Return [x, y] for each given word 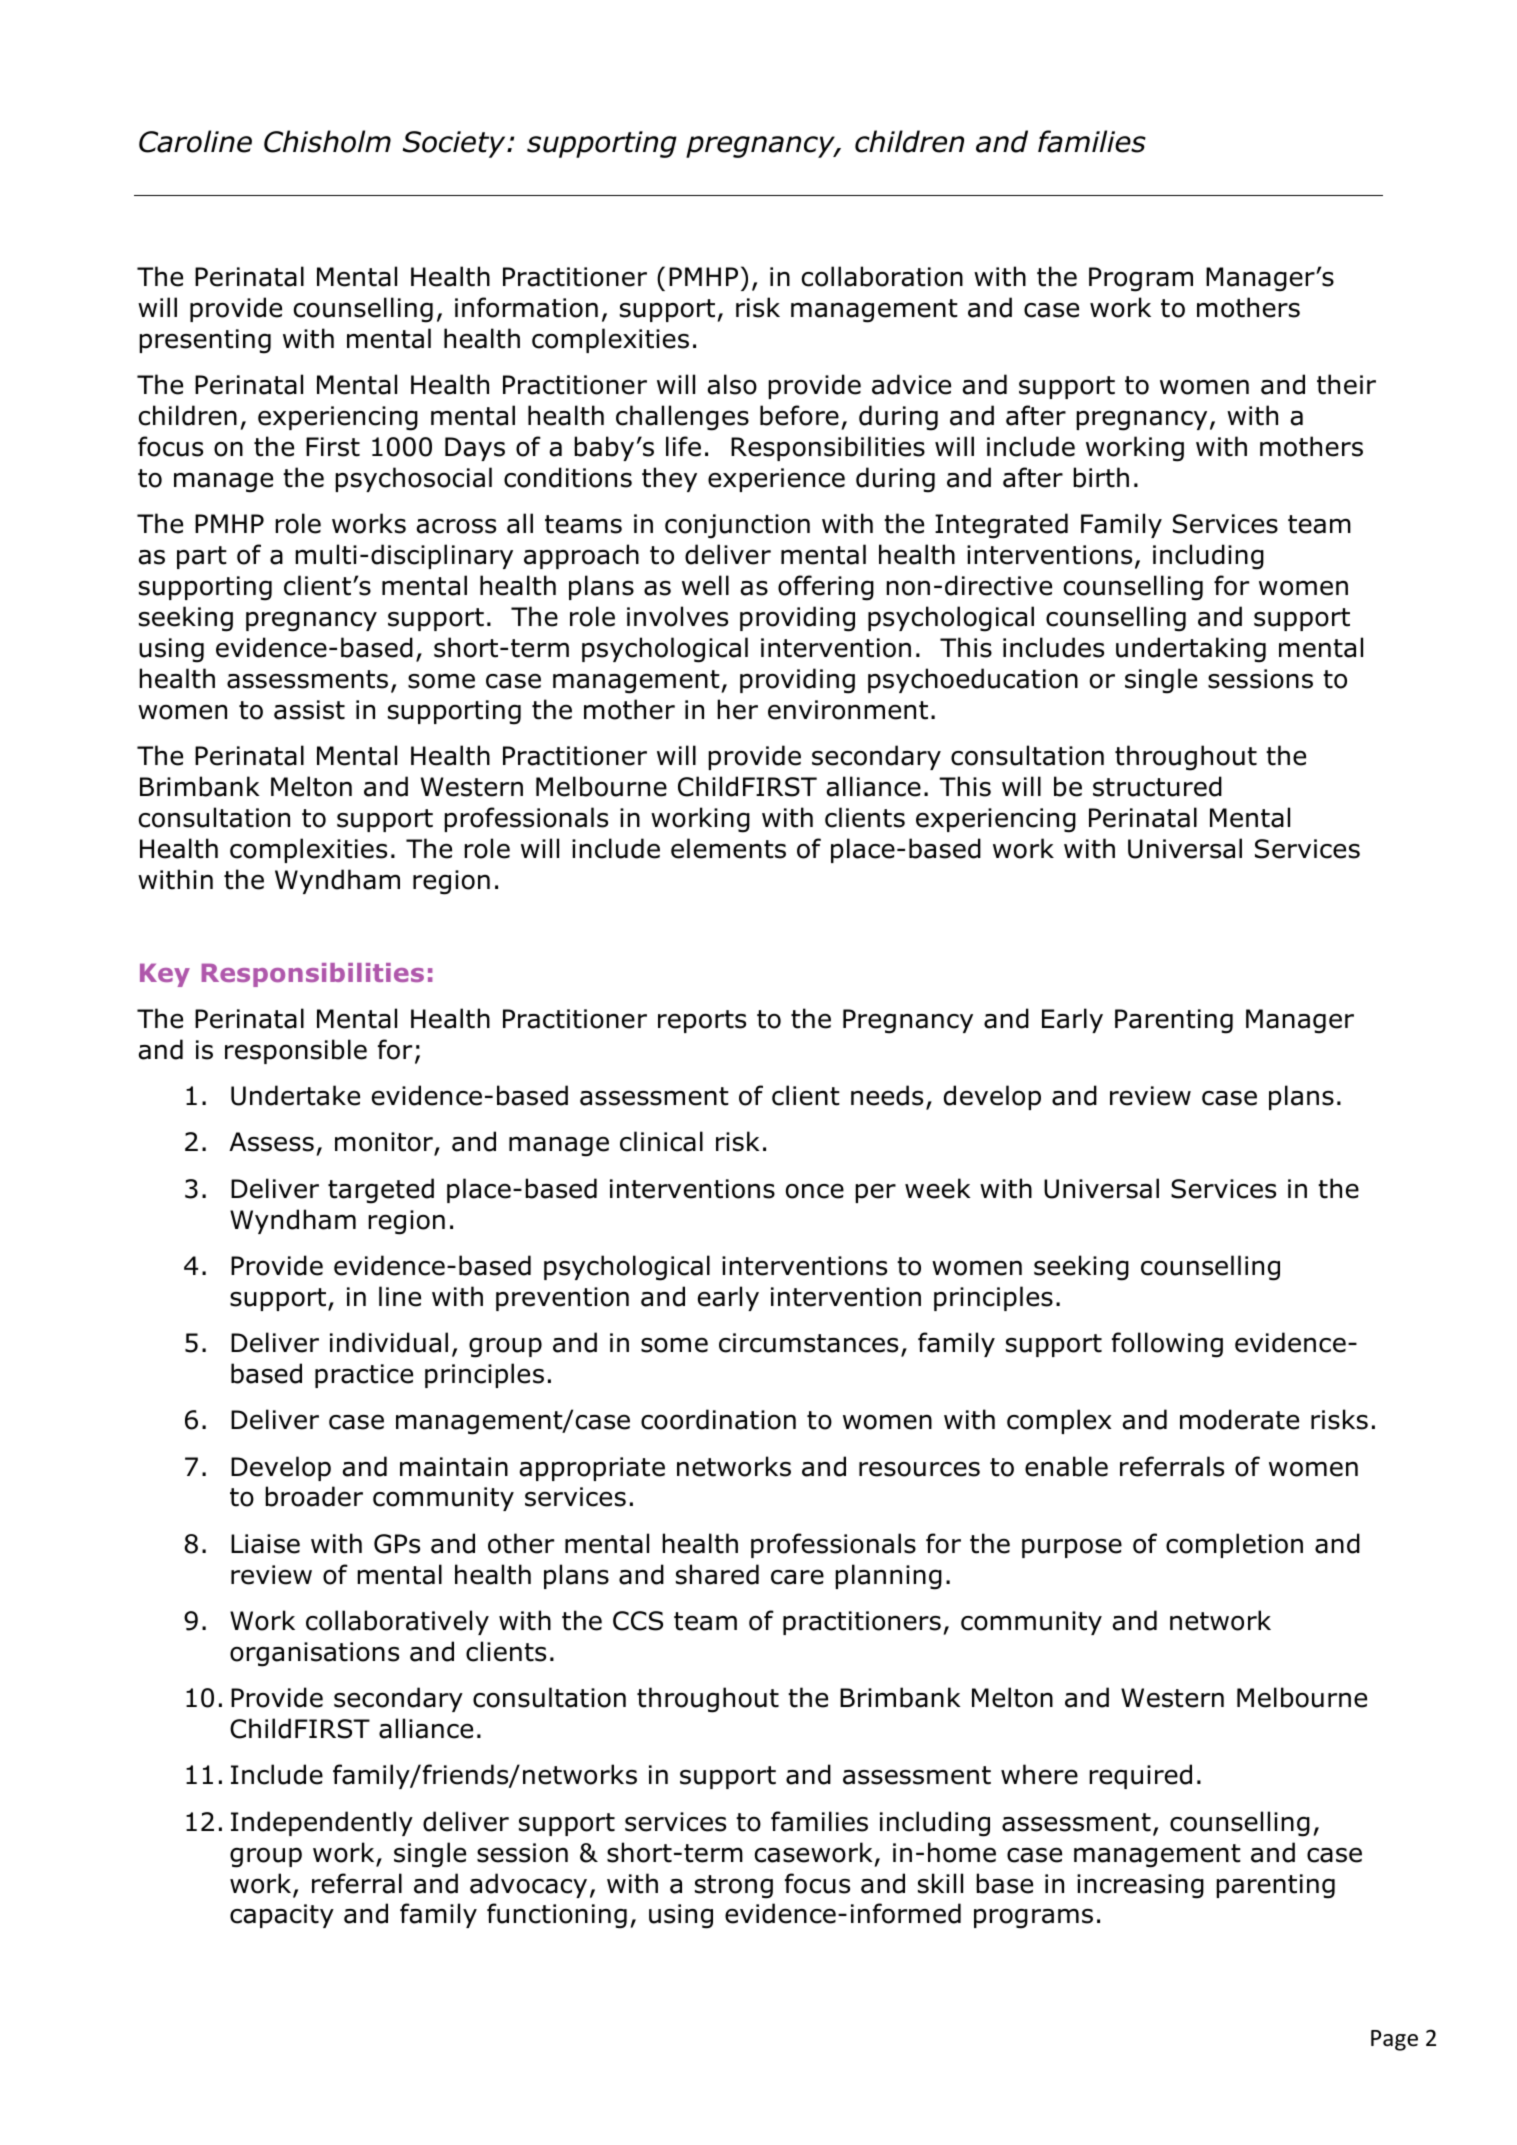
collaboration [882, 276]
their [1346, 384]
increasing [1140, 1886]
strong [734, 1887]
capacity [282, 1916]
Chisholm [327, 141]
